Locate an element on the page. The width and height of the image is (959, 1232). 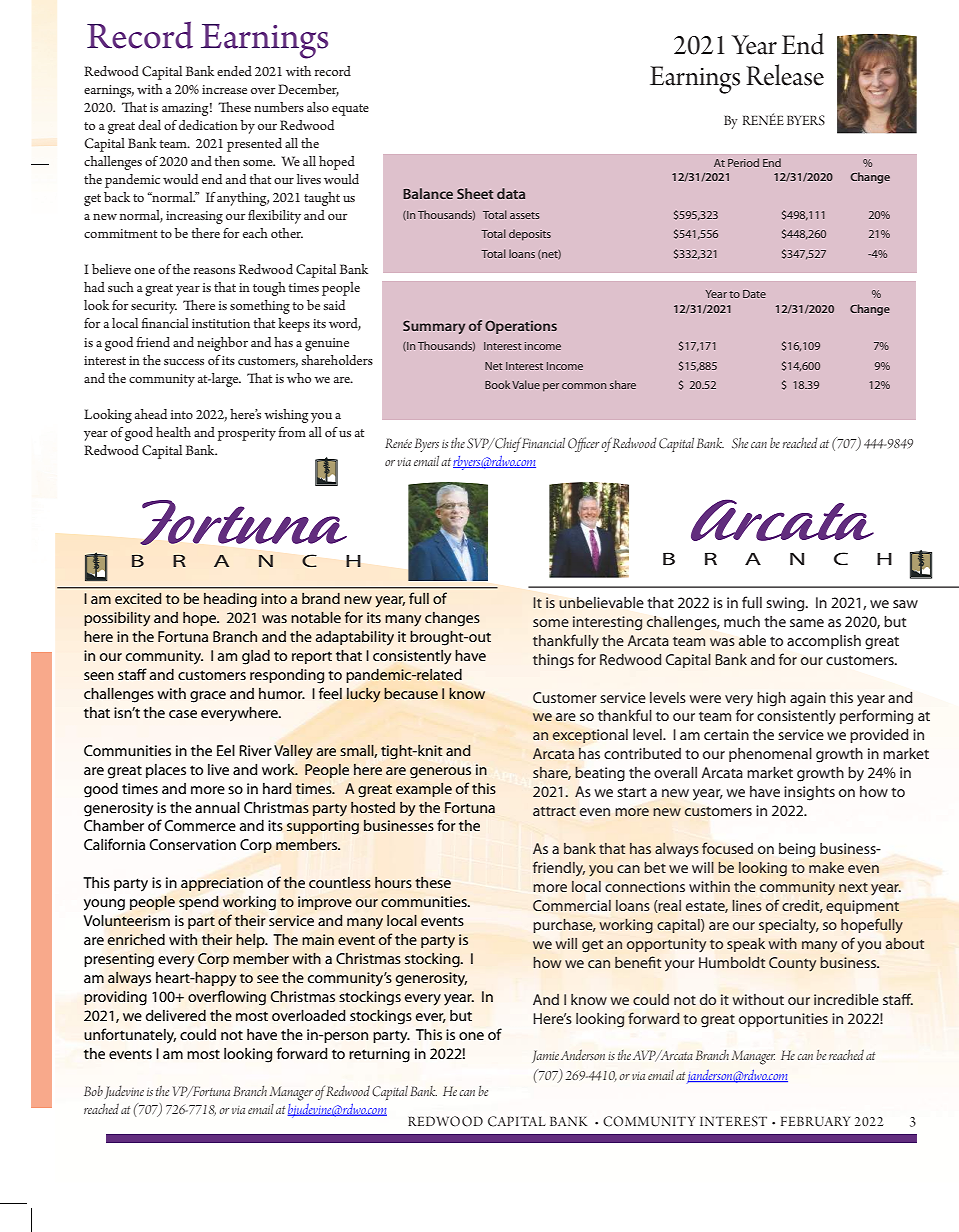
Bob is located at coordinates (93, 1091).
